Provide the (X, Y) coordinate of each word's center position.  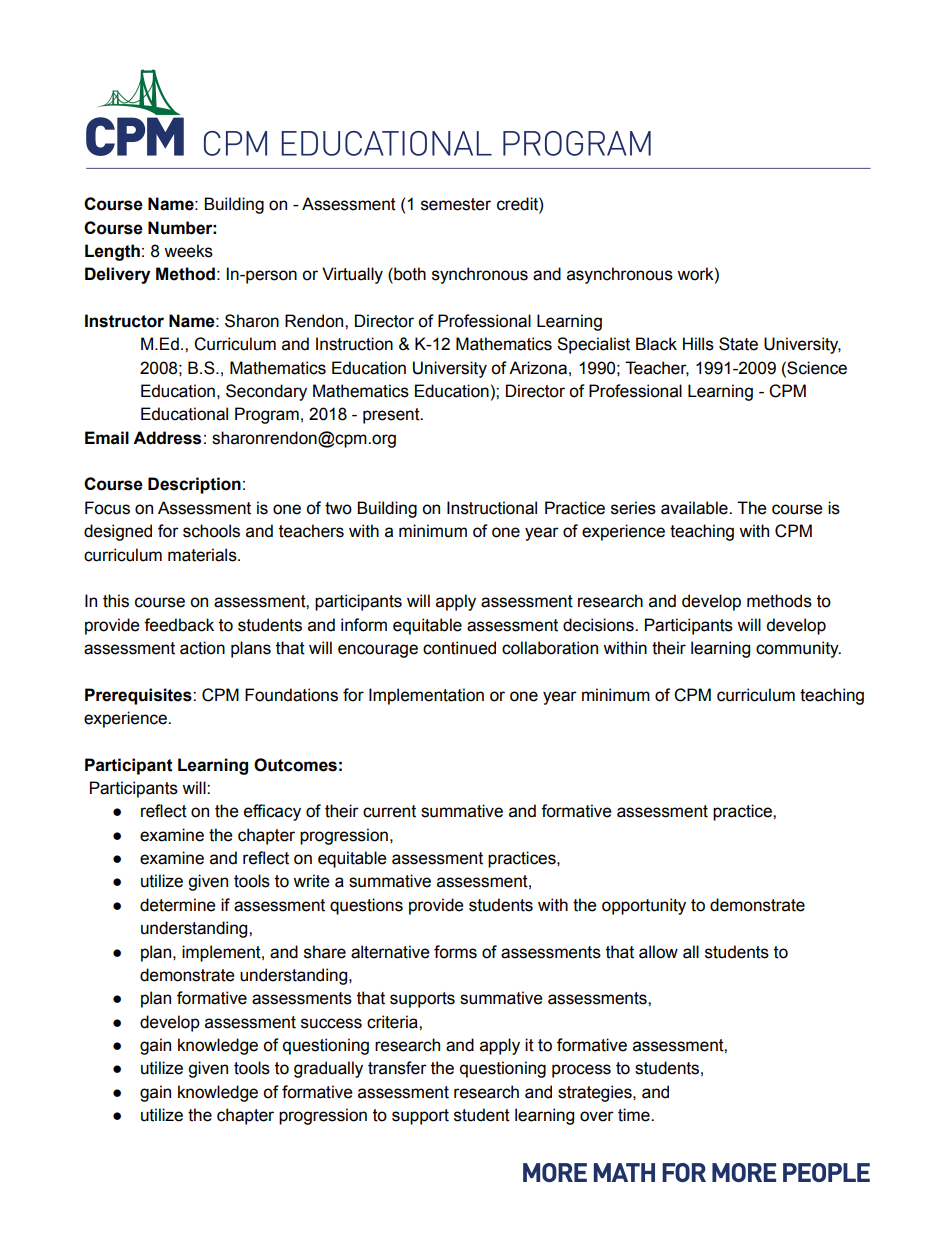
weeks (188, 251)
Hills (698, 344)
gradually (328, 1069)
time (635, 1115)
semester (456, 204)
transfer (397, 1068)
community (798, 649)
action (202, 648)
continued (459, 648)
